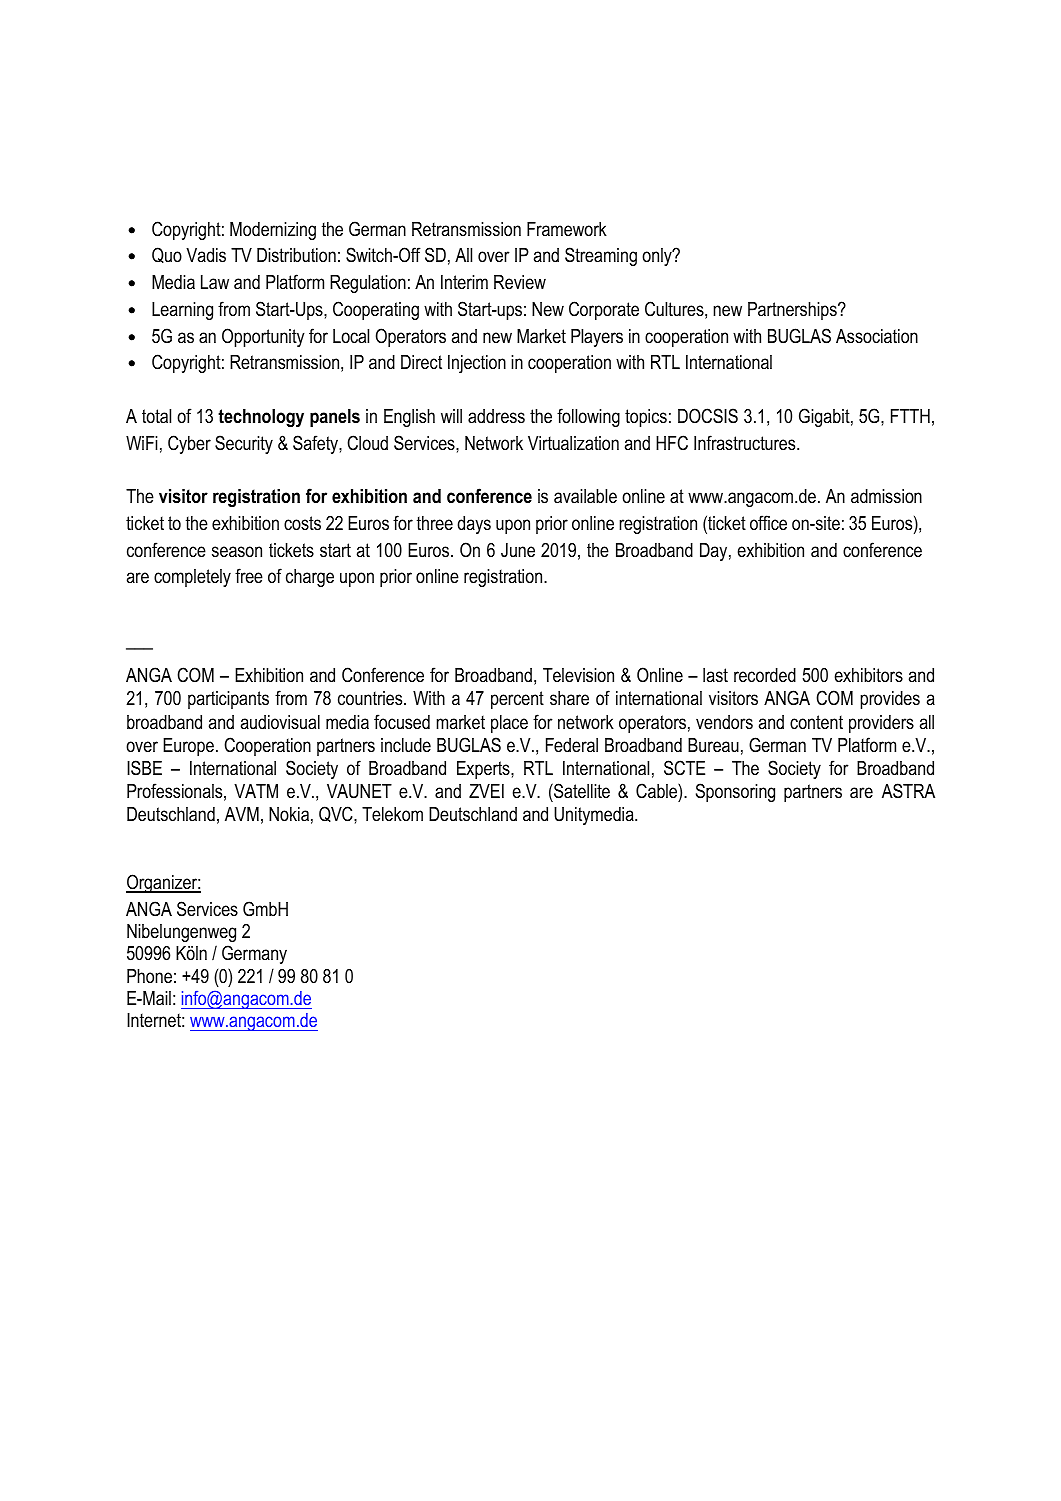 The width and height of the screenshot is (1061, 1501). What do you see at coordinates (261, 418) in the screenshot?
I see `technology` at bounding box center [261, 418].
